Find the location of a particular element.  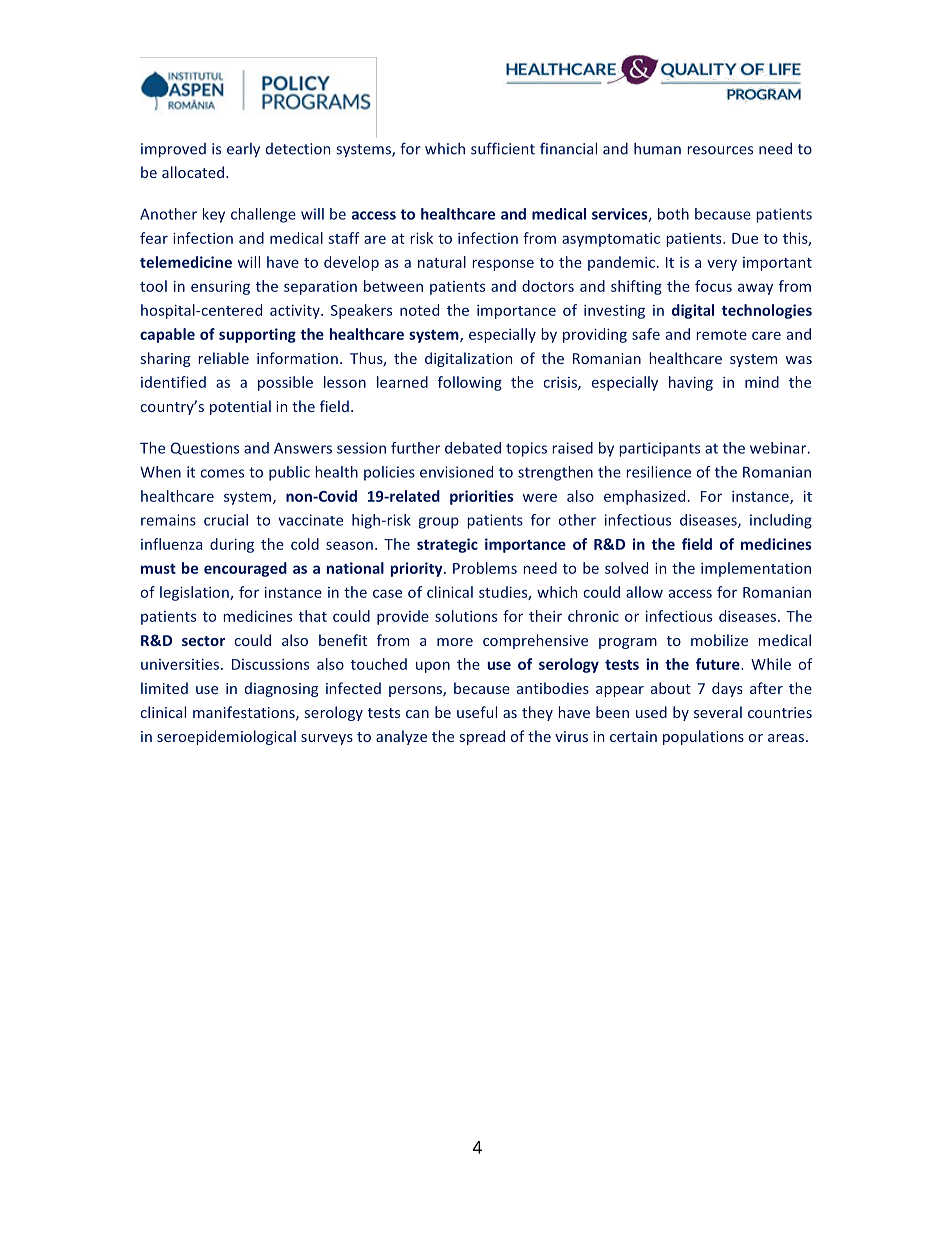

noted is located at coordinates (419, 310).
